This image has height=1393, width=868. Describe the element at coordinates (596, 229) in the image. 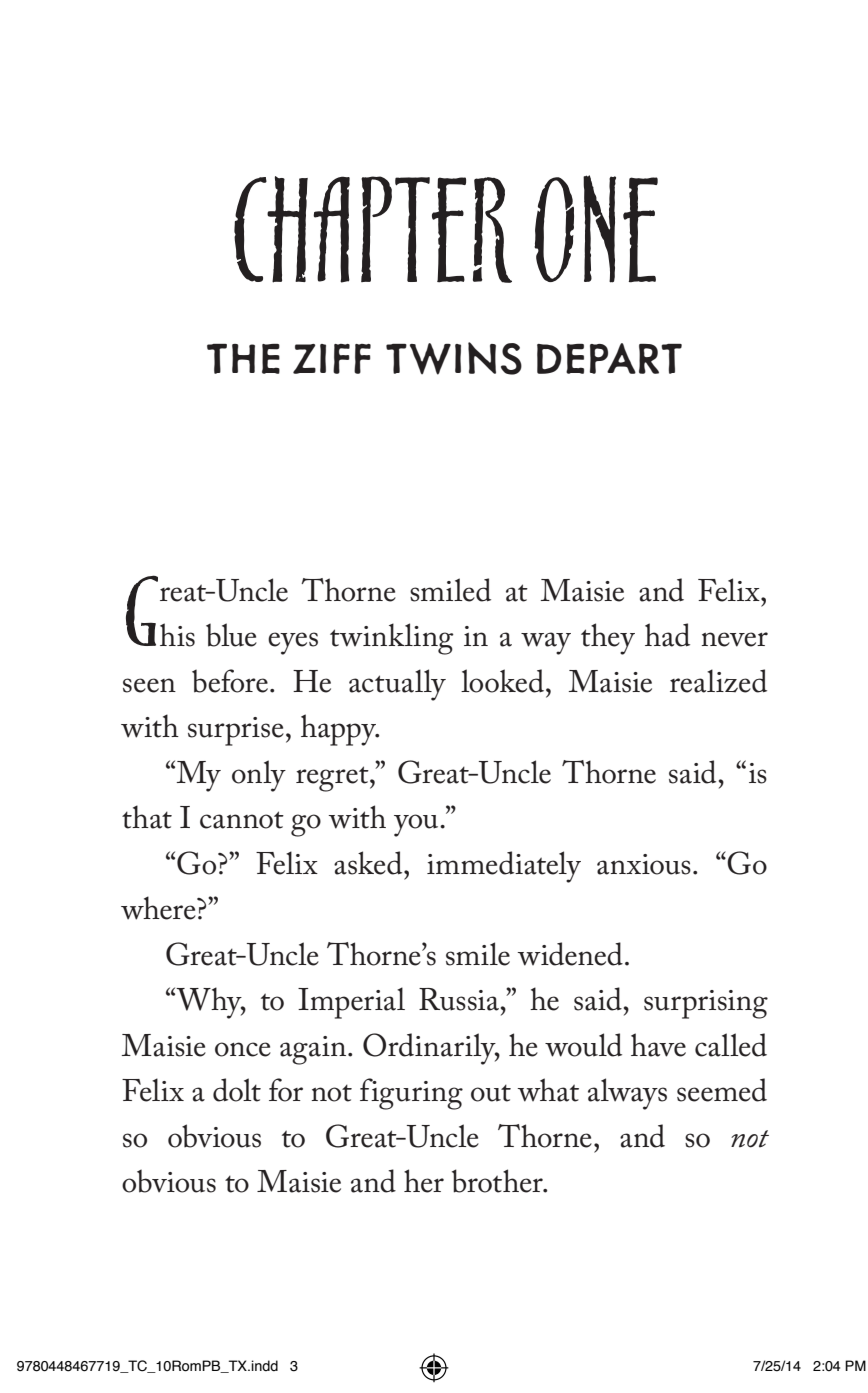

I see `One` at that location.
